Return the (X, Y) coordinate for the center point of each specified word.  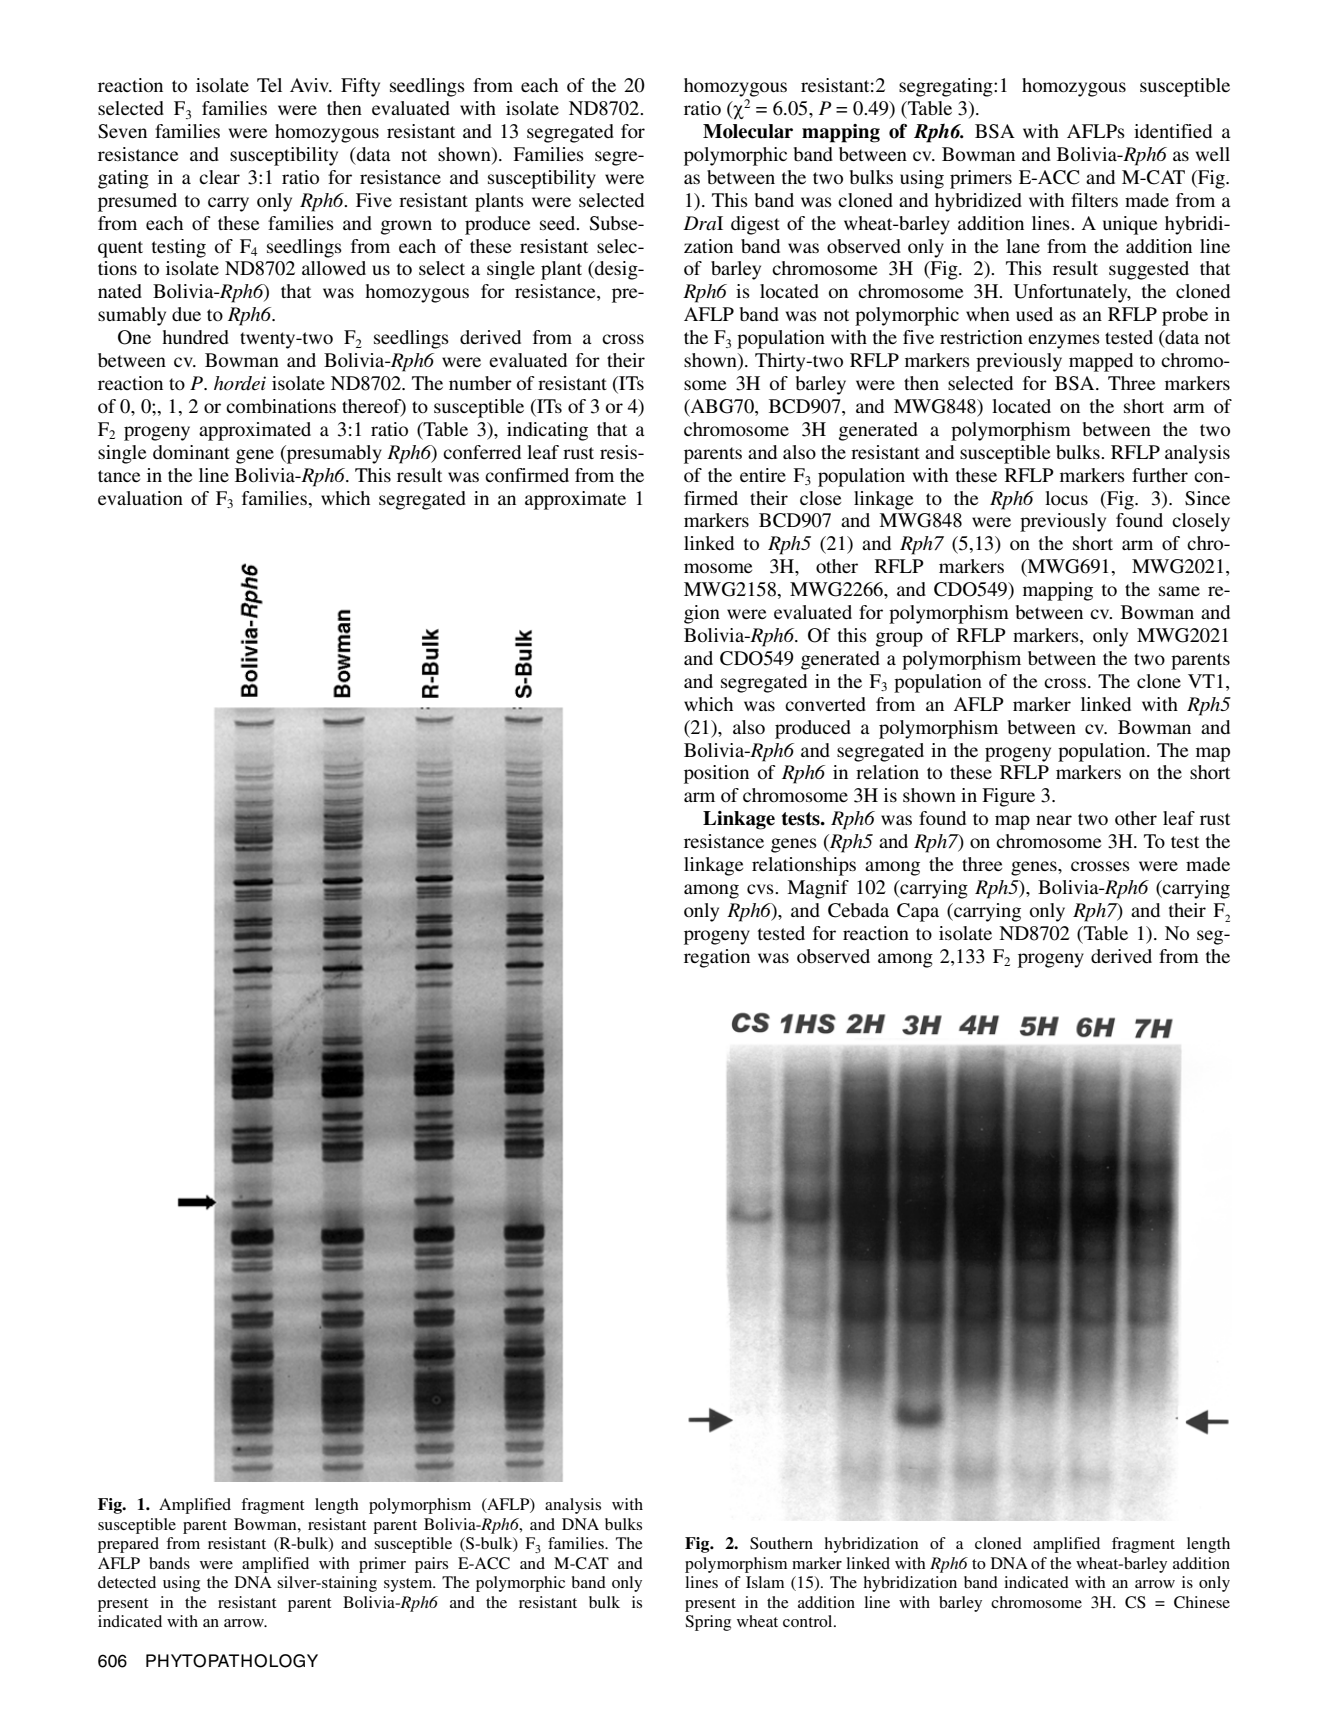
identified (1173, 131)
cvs (761, 889)
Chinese (1202, 1602)
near (1054, 820)
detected (127, 1582)
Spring (708, 1623)
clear (219, 177)
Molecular (748, 131)
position (716, 774)
